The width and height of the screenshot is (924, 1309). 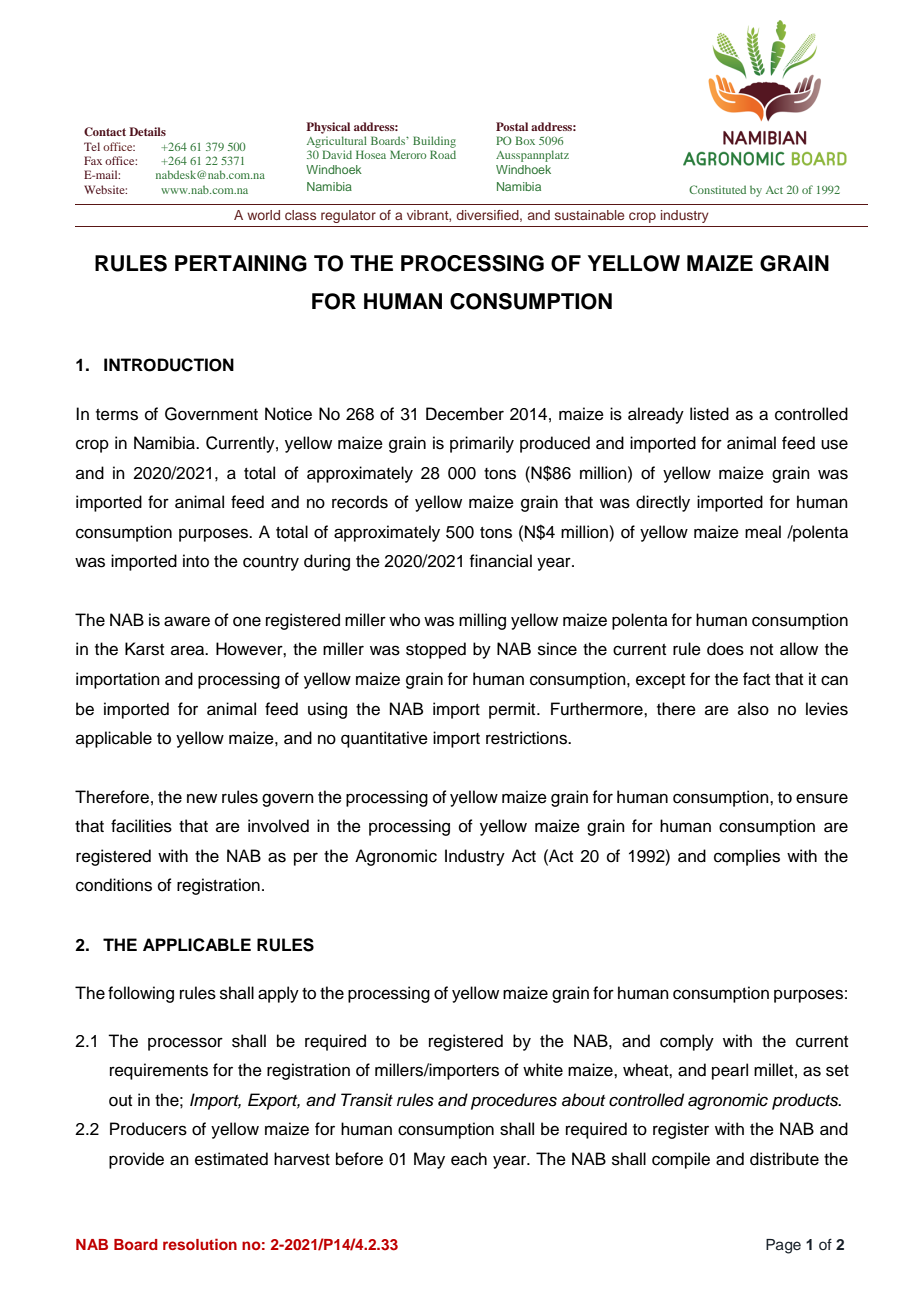 What do you see at coordinates (200, 1244) in the screenshot?
I see `resolution` at bounding box center [200, 1244].
